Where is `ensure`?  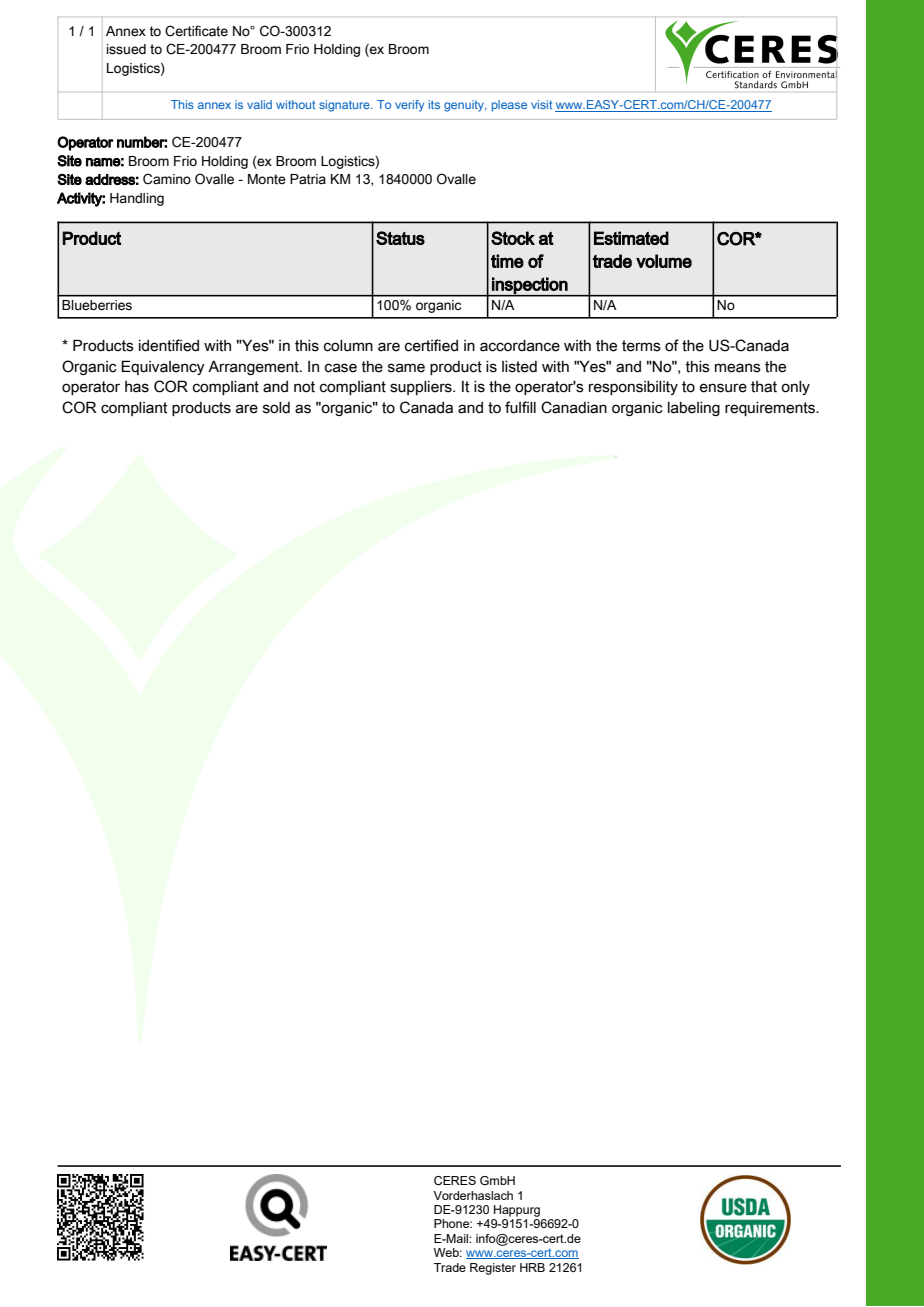
ensure is located at coordinates (723, 388).
